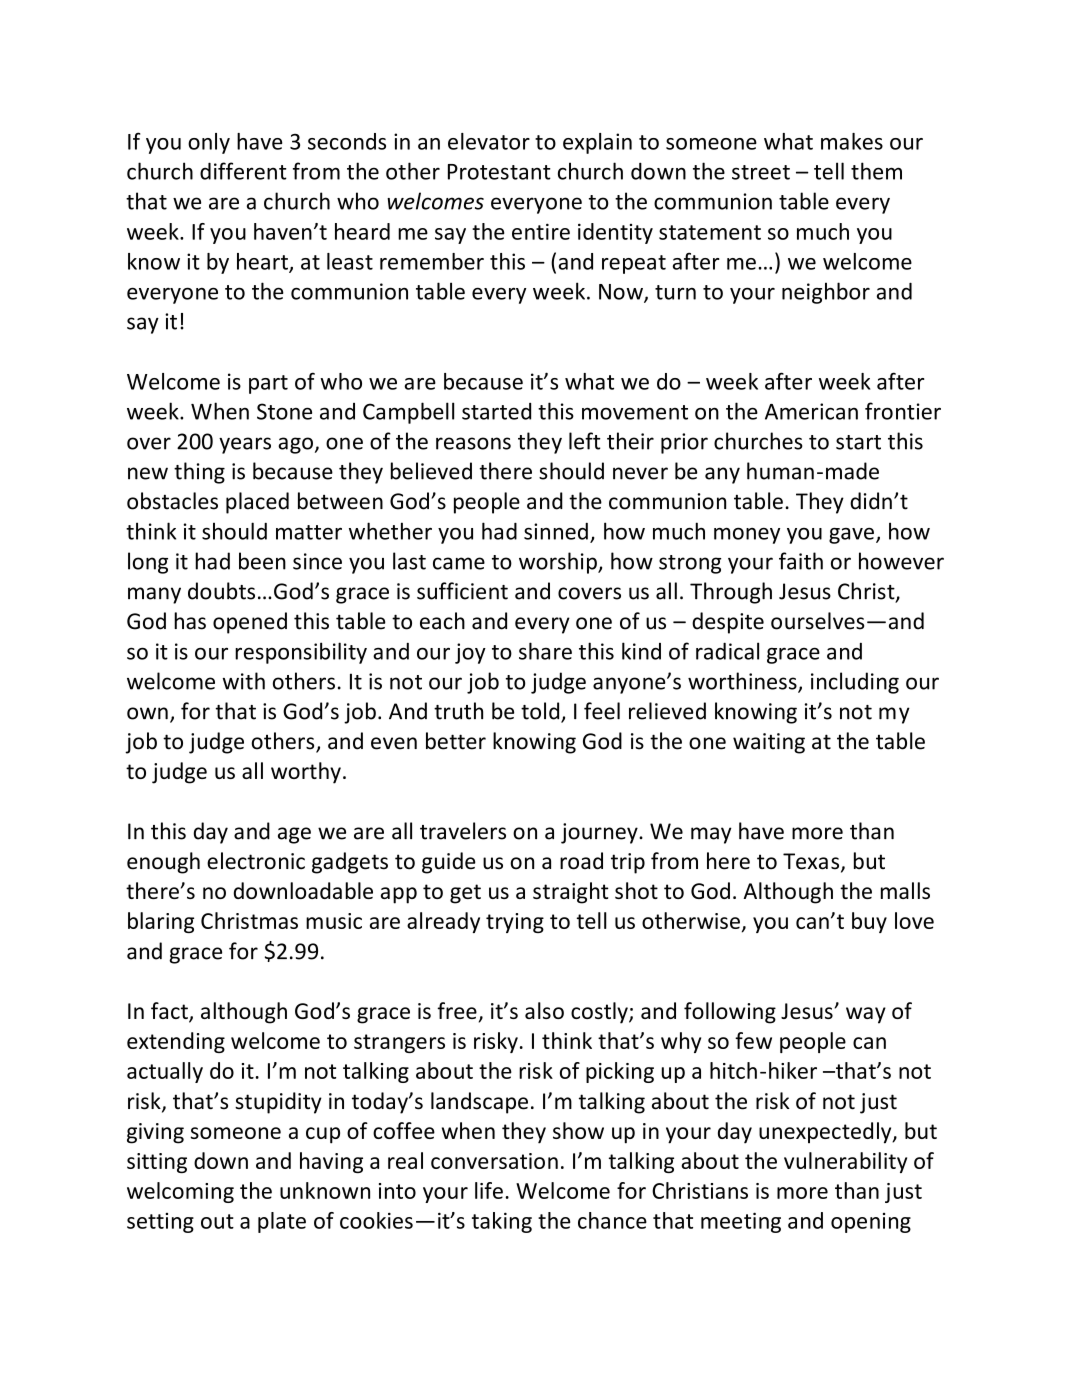 The image size is (1073, 1389). Describe the element at coordinates (855, 683) in the document. I see `including` at that location.
